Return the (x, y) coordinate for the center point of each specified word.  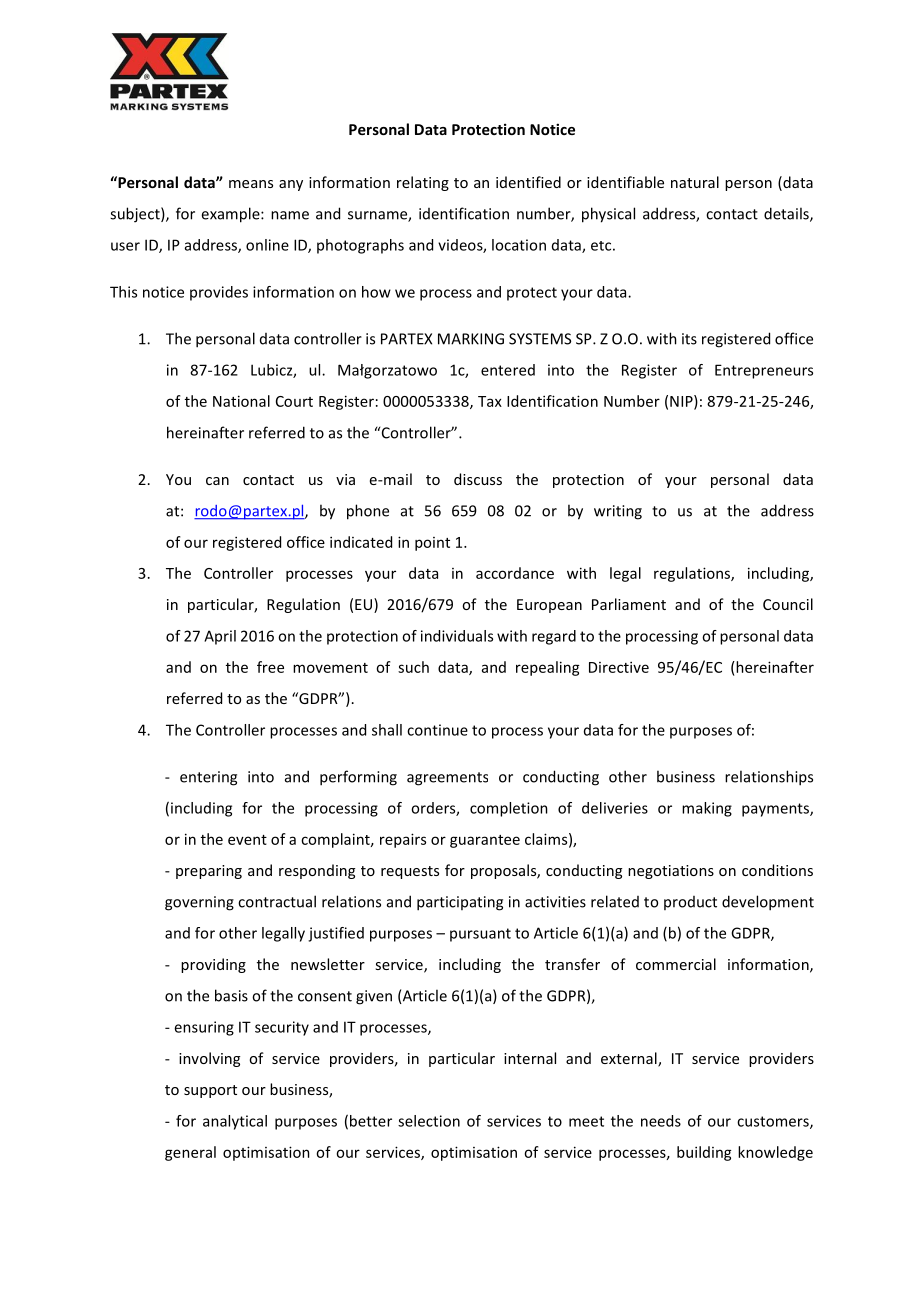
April (220, 637)
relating (423, 183)
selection (429, 1121)
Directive (619, 667)
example (231, 215)
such (413, 667)
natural (695, 182)
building (704, 1153)
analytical (235, 1122)
